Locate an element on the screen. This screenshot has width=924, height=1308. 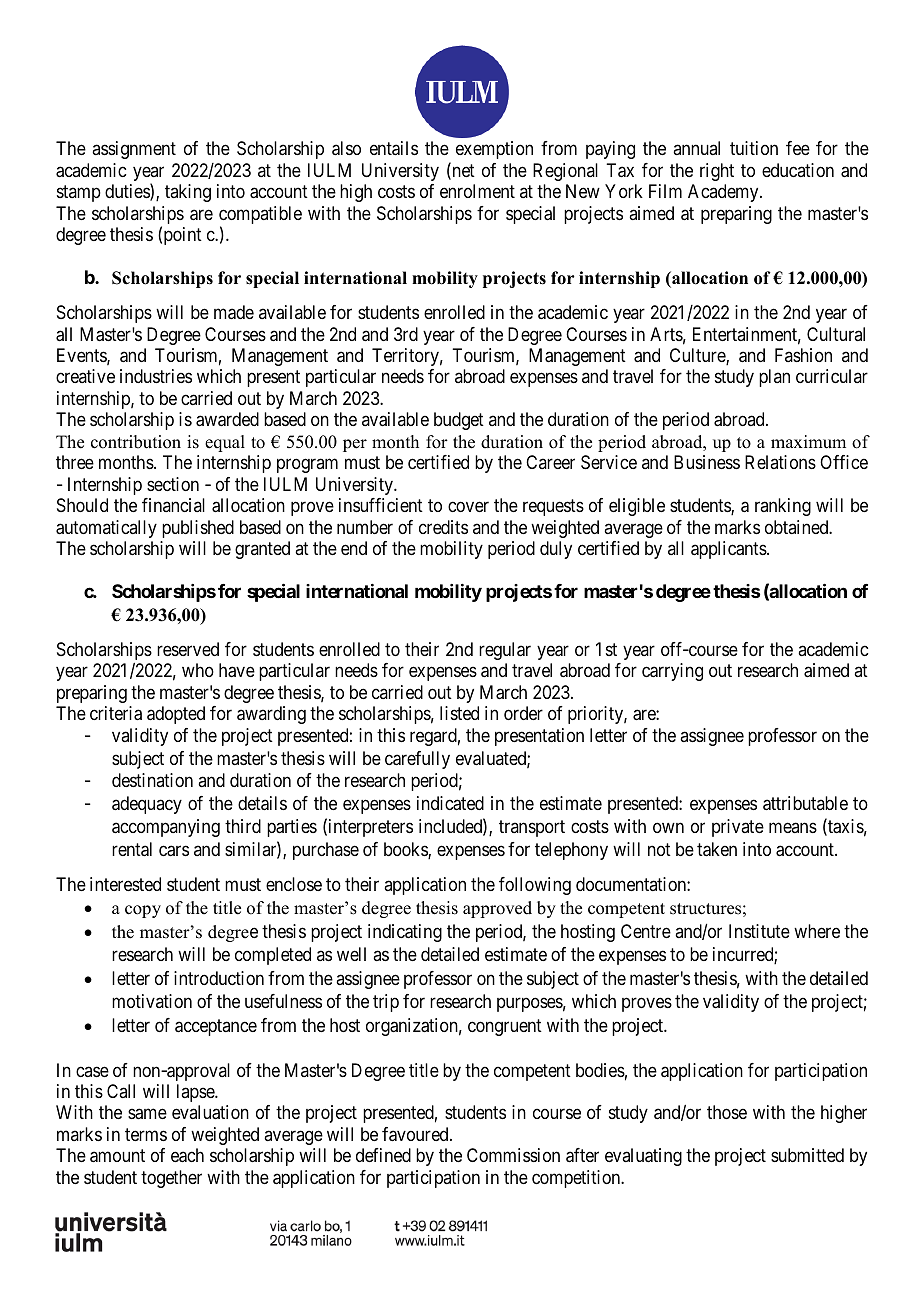
Academy is located at coordinates (724, 193).
